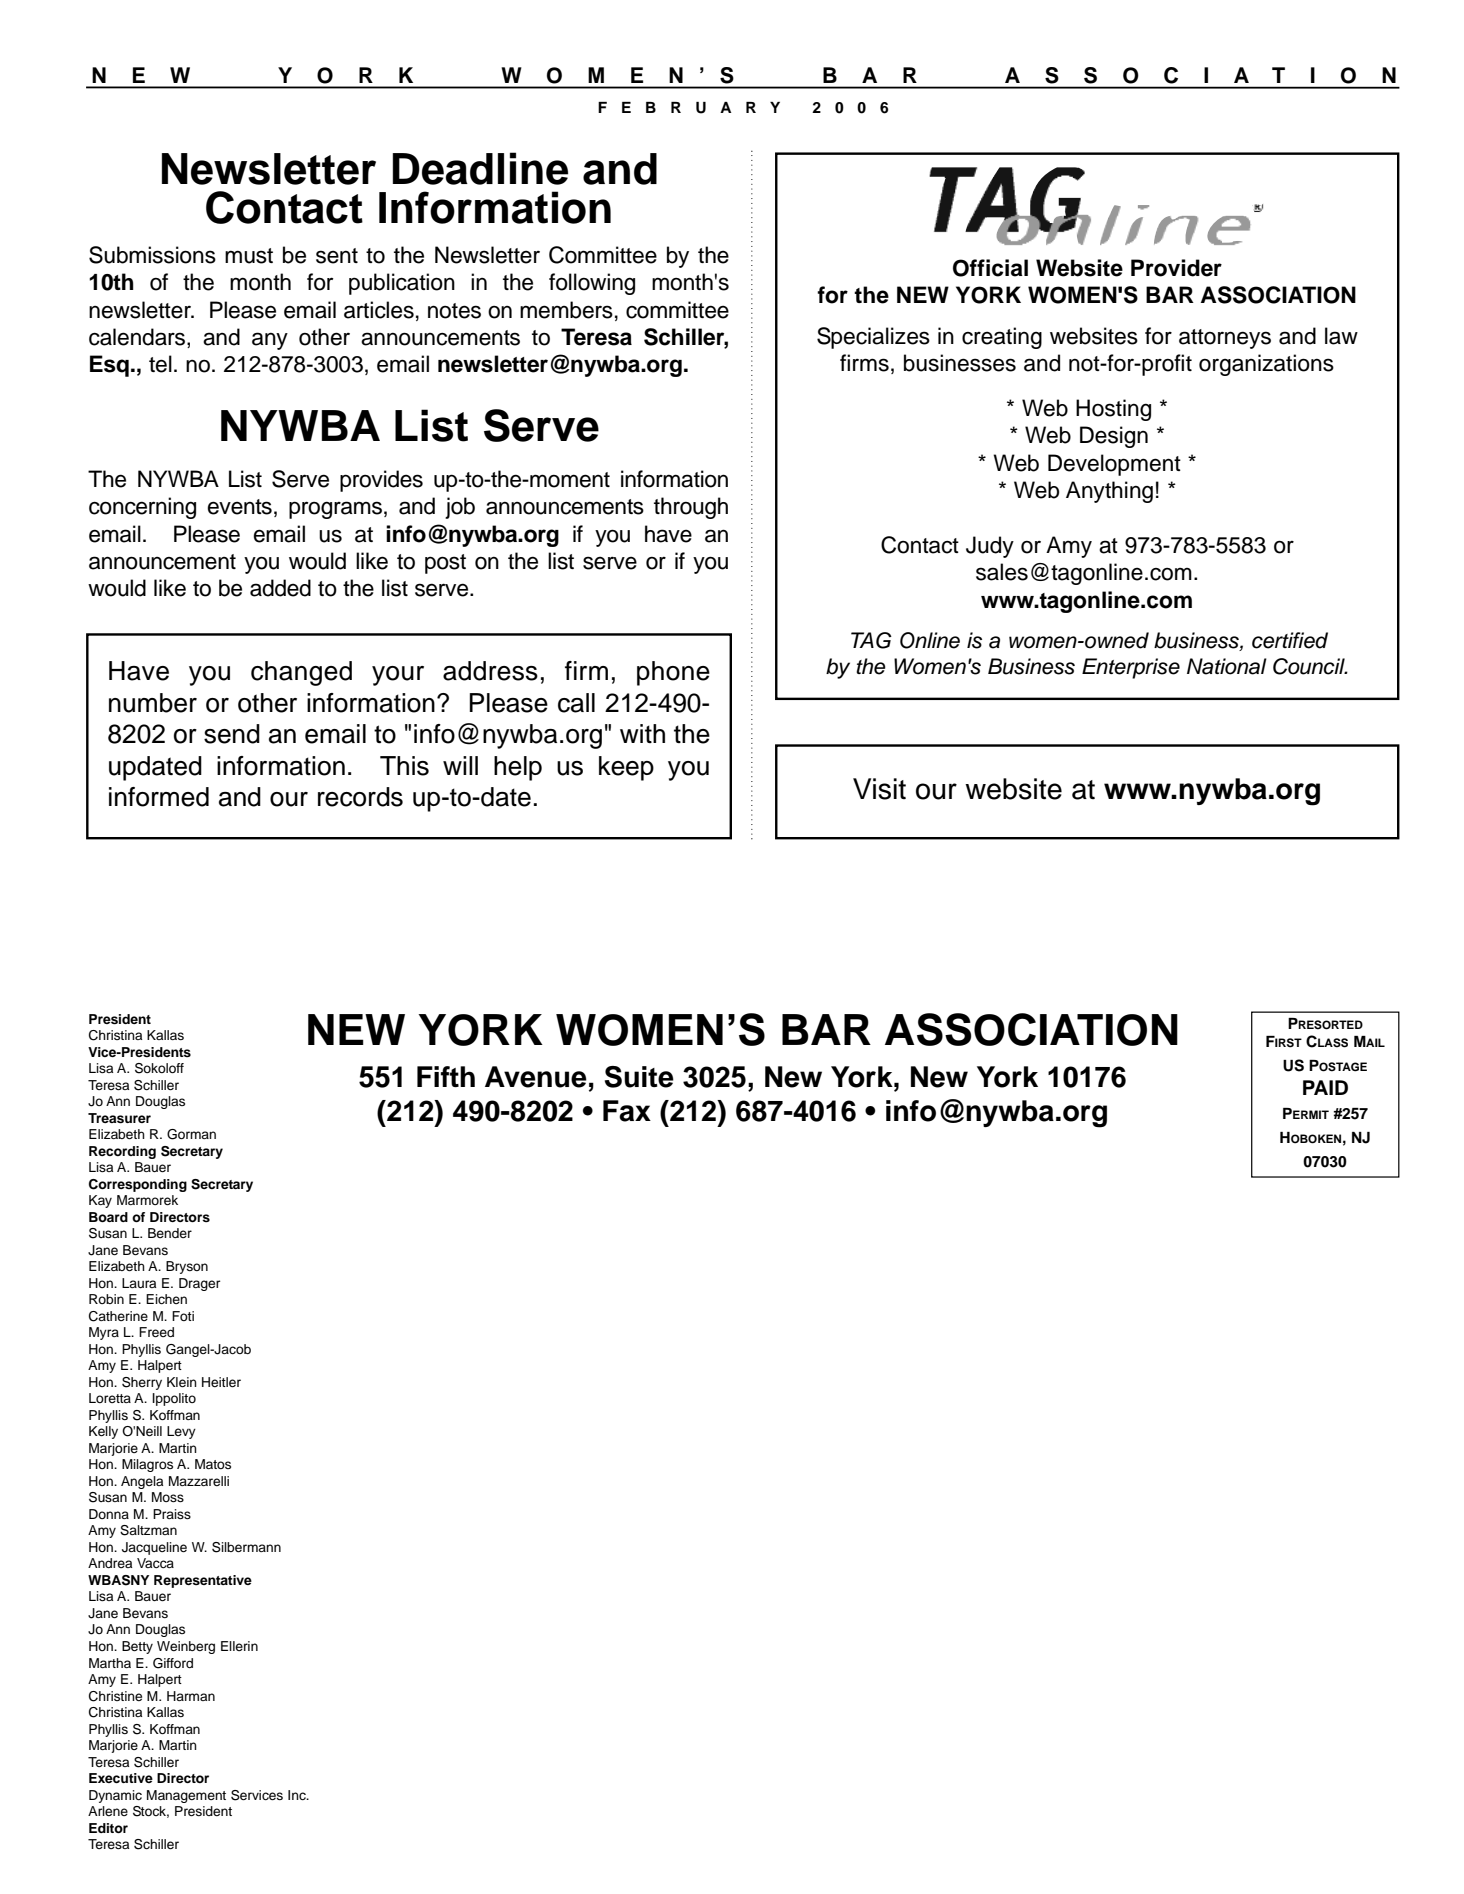  What do you see at coordinates (627, 1111) in the screenshot?
I see `Fax` at bounding box center [627, 1111].
